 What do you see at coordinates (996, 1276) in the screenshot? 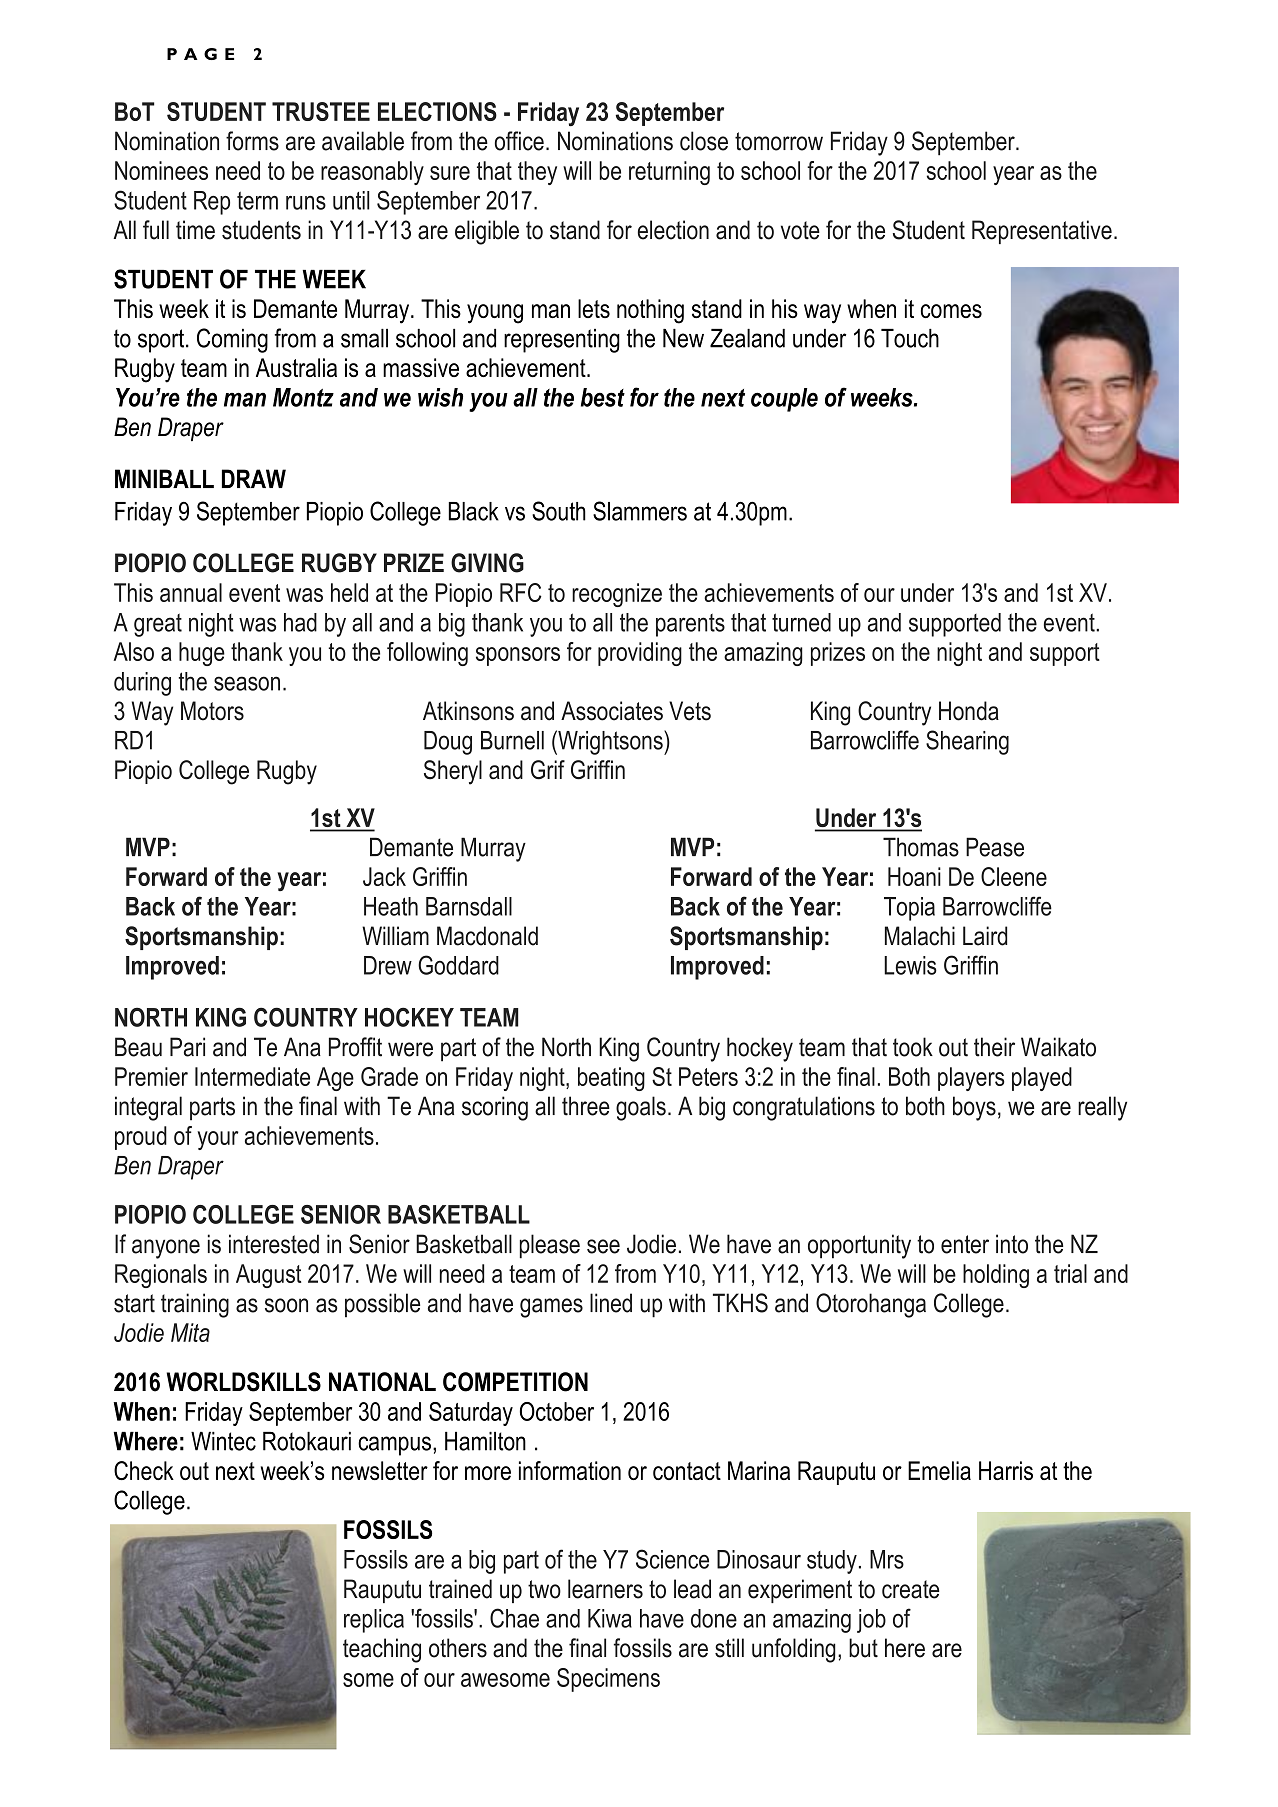
I see `holding` at bounding box center [996, 1276].
